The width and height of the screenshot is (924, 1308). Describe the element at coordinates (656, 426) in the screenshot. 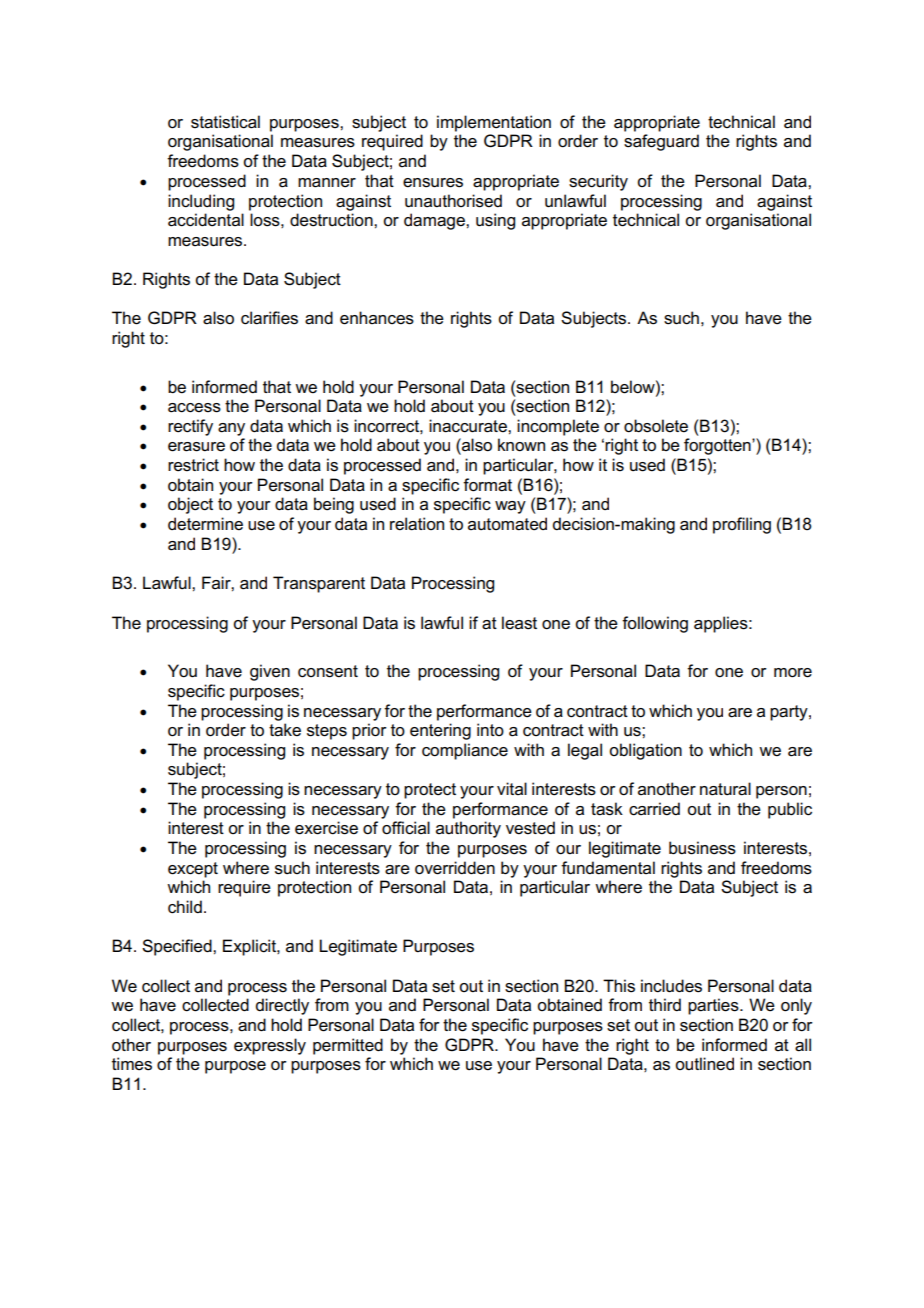

I see `obsolete` at that location.
